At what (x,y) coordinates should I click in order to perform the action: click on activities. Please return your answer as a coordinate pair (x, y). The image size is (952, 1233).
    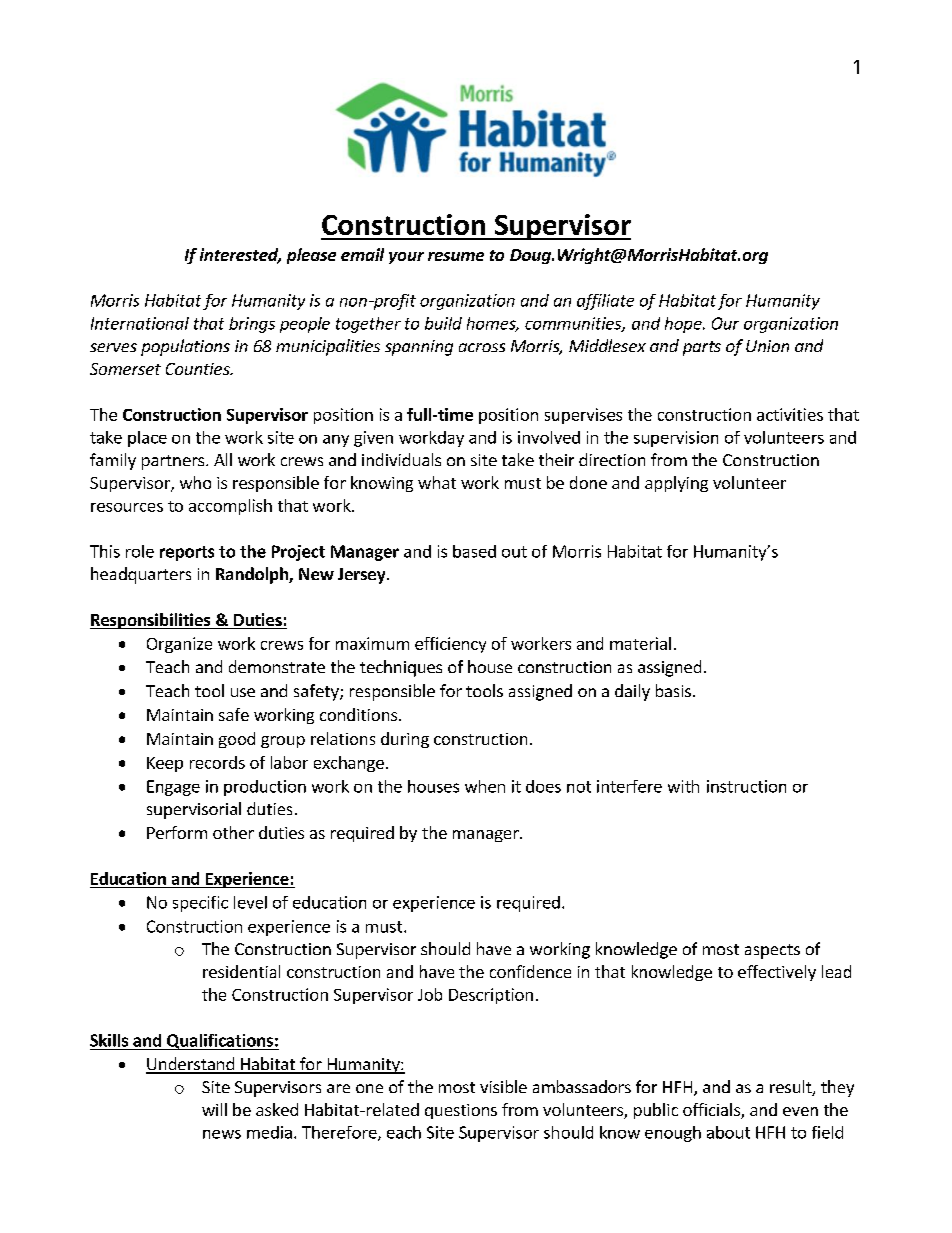
    Looking at the image, I should click on (790, 414).
